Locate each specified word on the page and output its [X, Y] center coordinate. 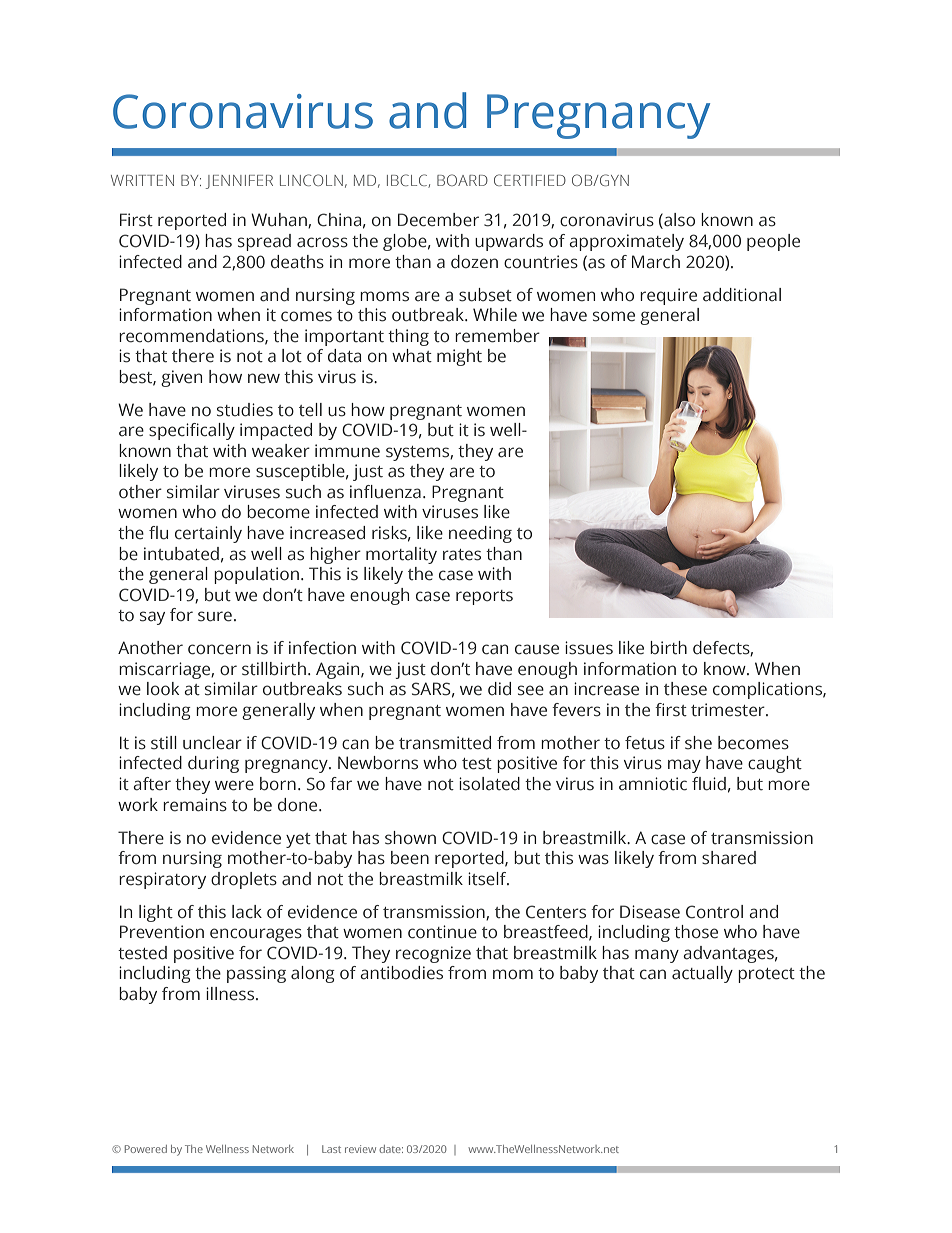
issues [589, 648]
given [181, 378]
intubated [181, 554]
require [668, 296]
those [696, 932]
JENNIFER [239, 182]
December [438, 220]
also [678, 221]
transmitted [445, 743]
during [213, 764]
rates [462, 555]
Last [331, 1149]
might [459, 357]
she [698, 743]
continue [442, 932]
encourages [256, 935]
